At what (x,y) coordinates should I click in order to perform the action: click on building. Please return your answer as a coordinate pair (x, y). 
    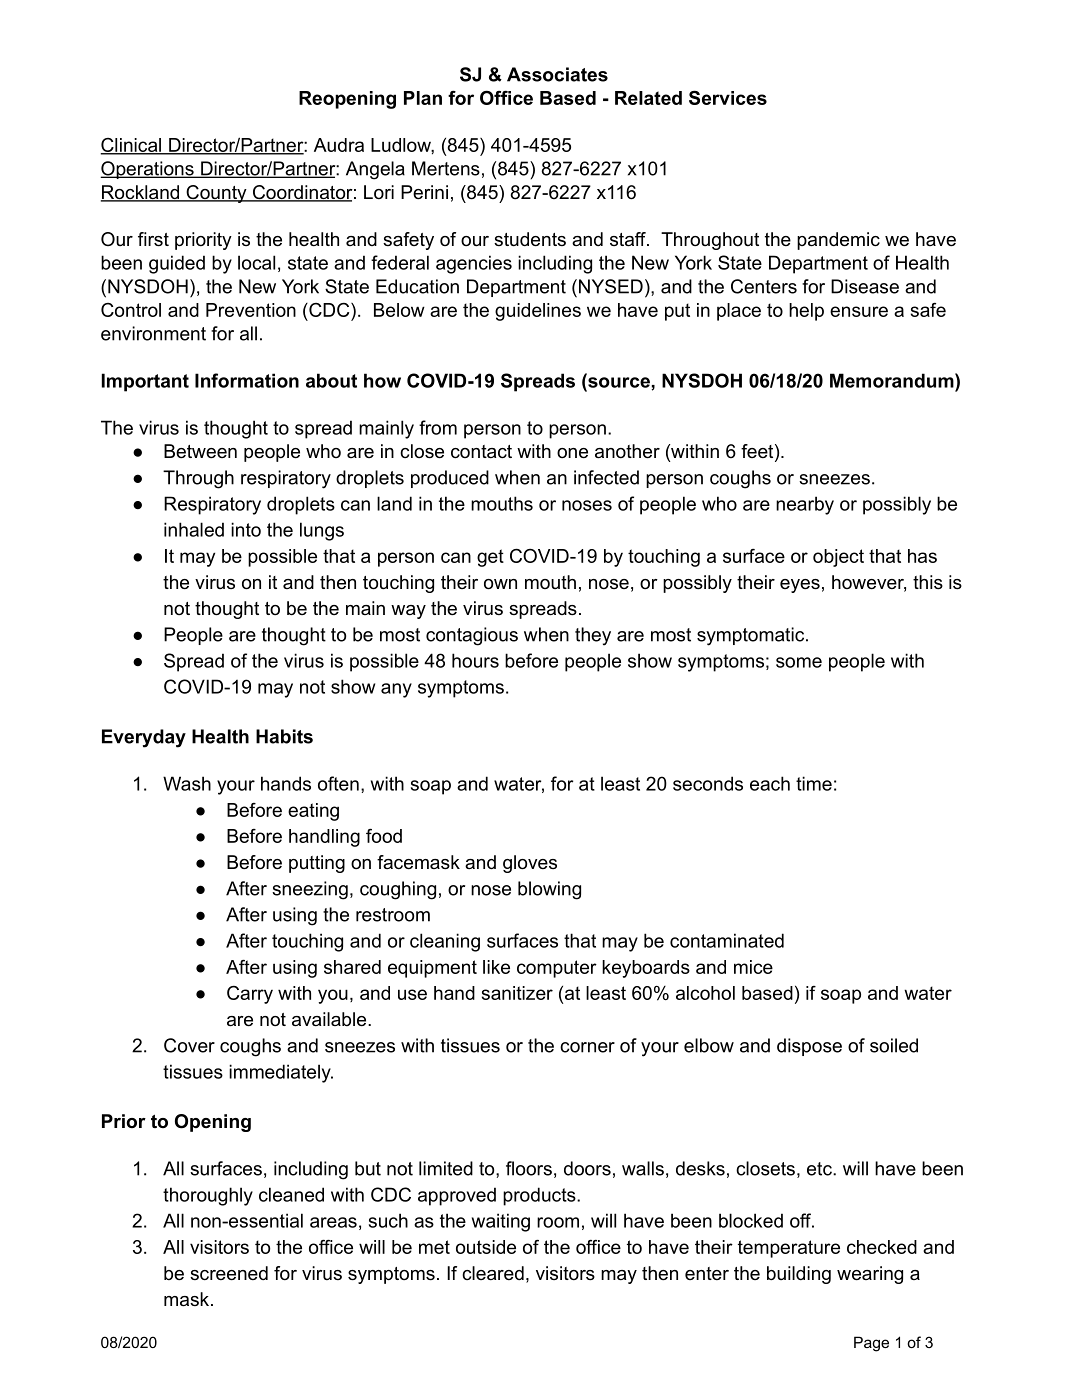
    Looking at the image, I should click on (799, 1275).
